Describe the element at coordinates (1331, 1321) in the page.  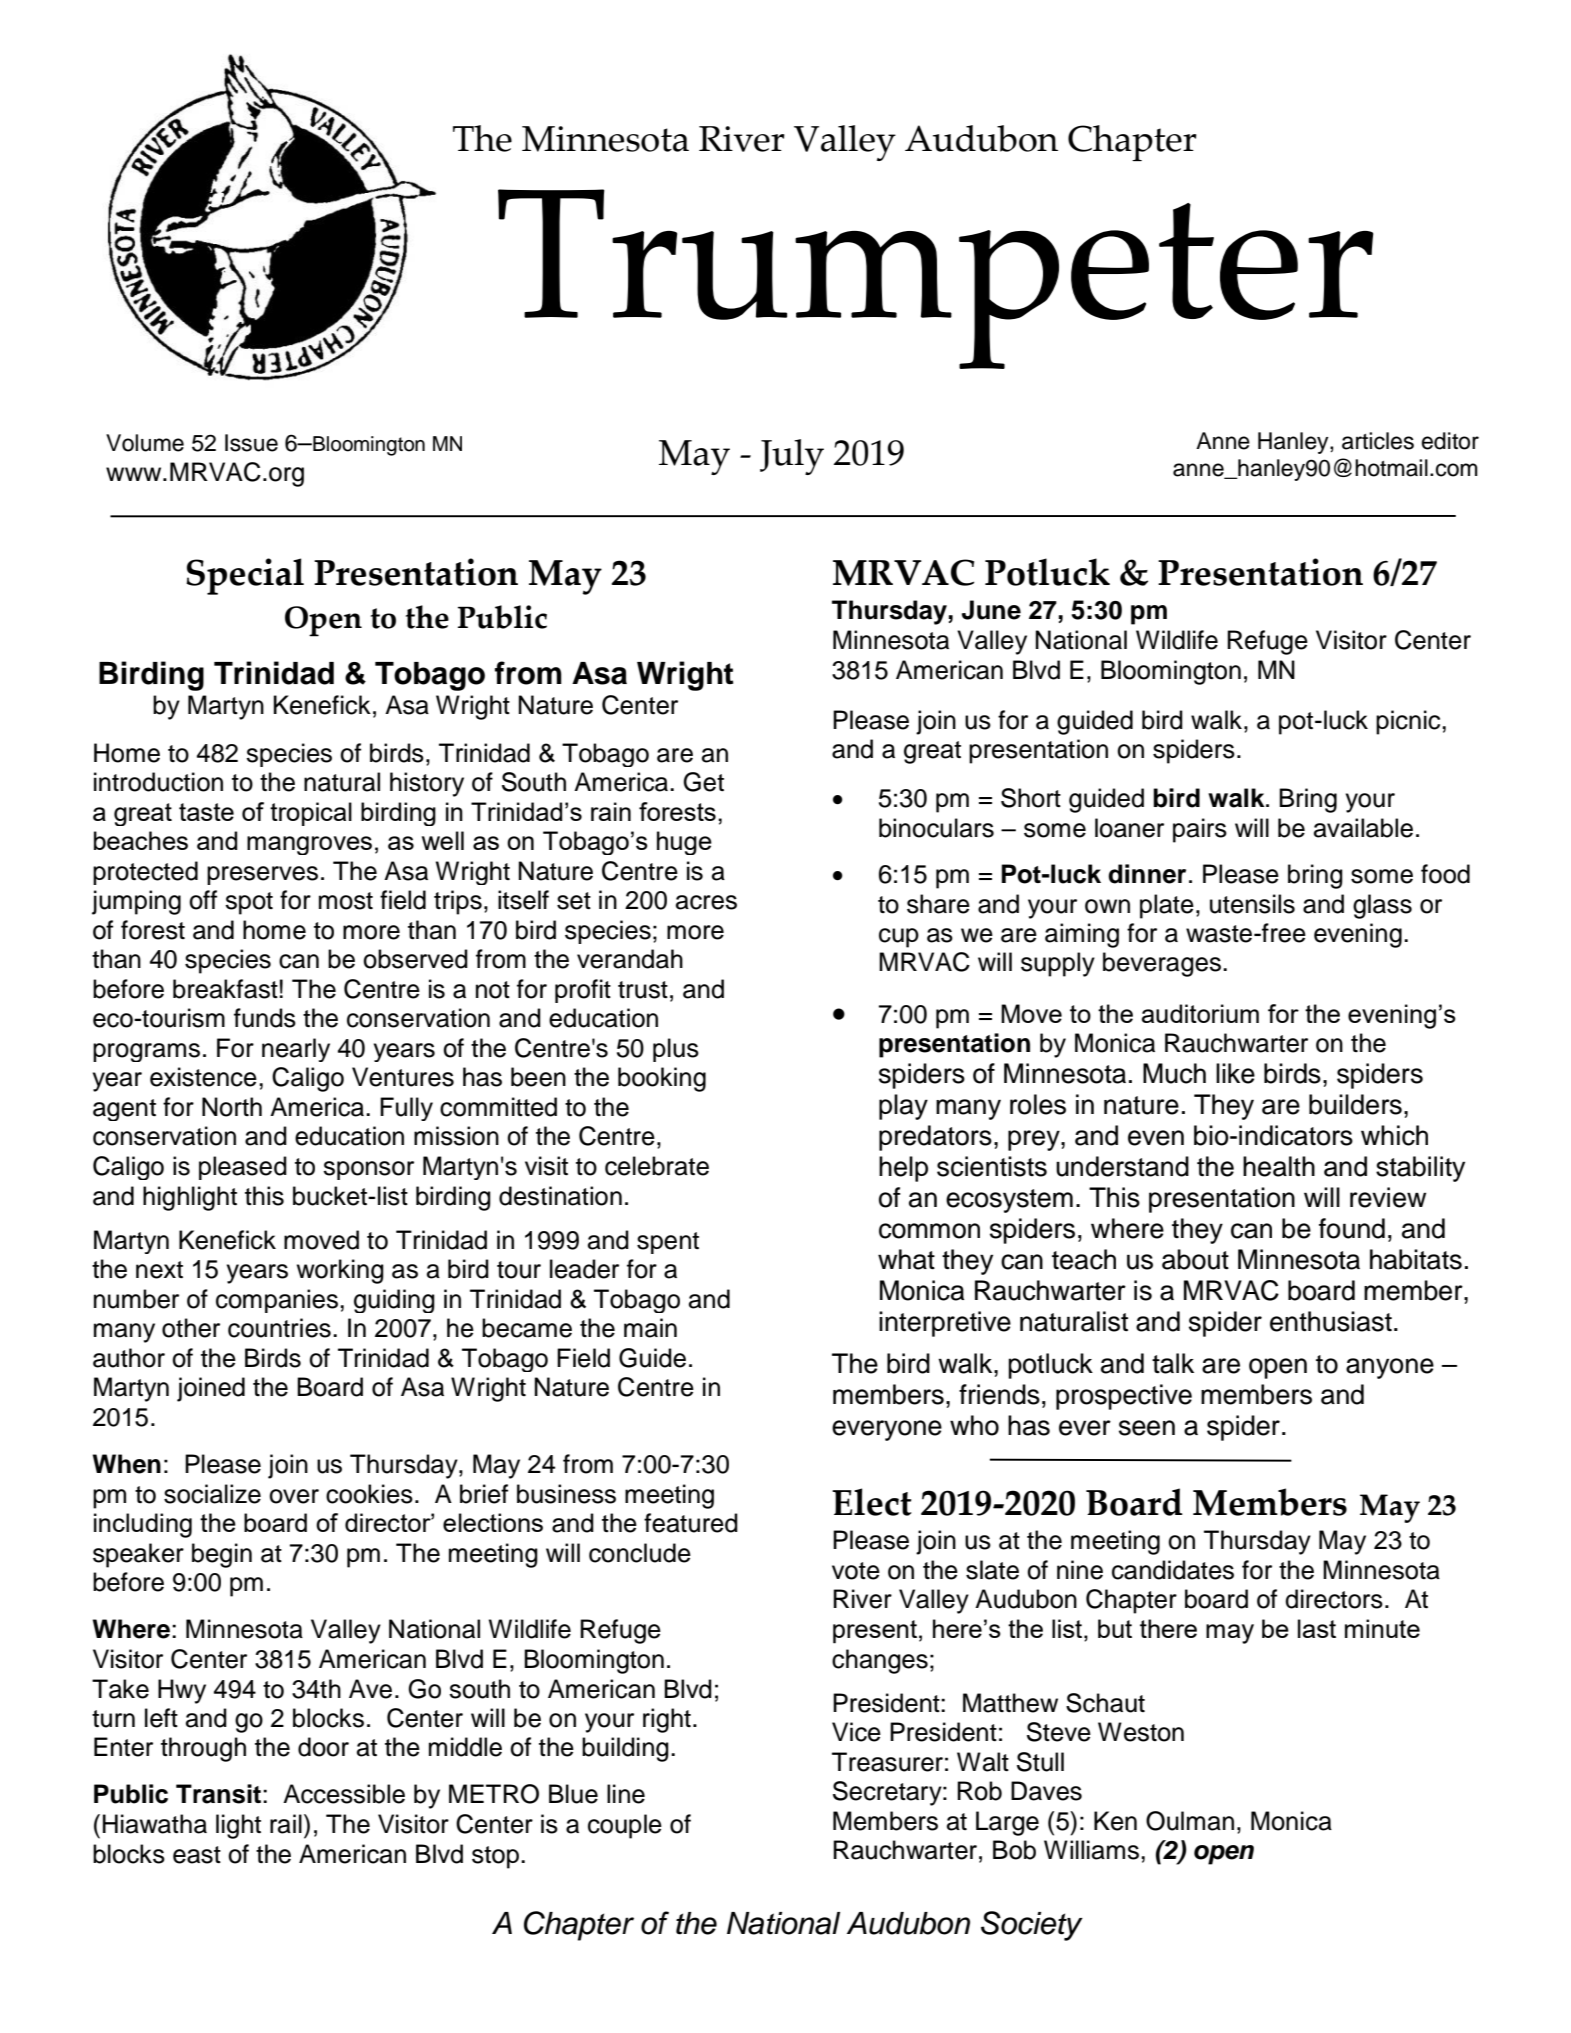
I see `enthusiast` at that location.
